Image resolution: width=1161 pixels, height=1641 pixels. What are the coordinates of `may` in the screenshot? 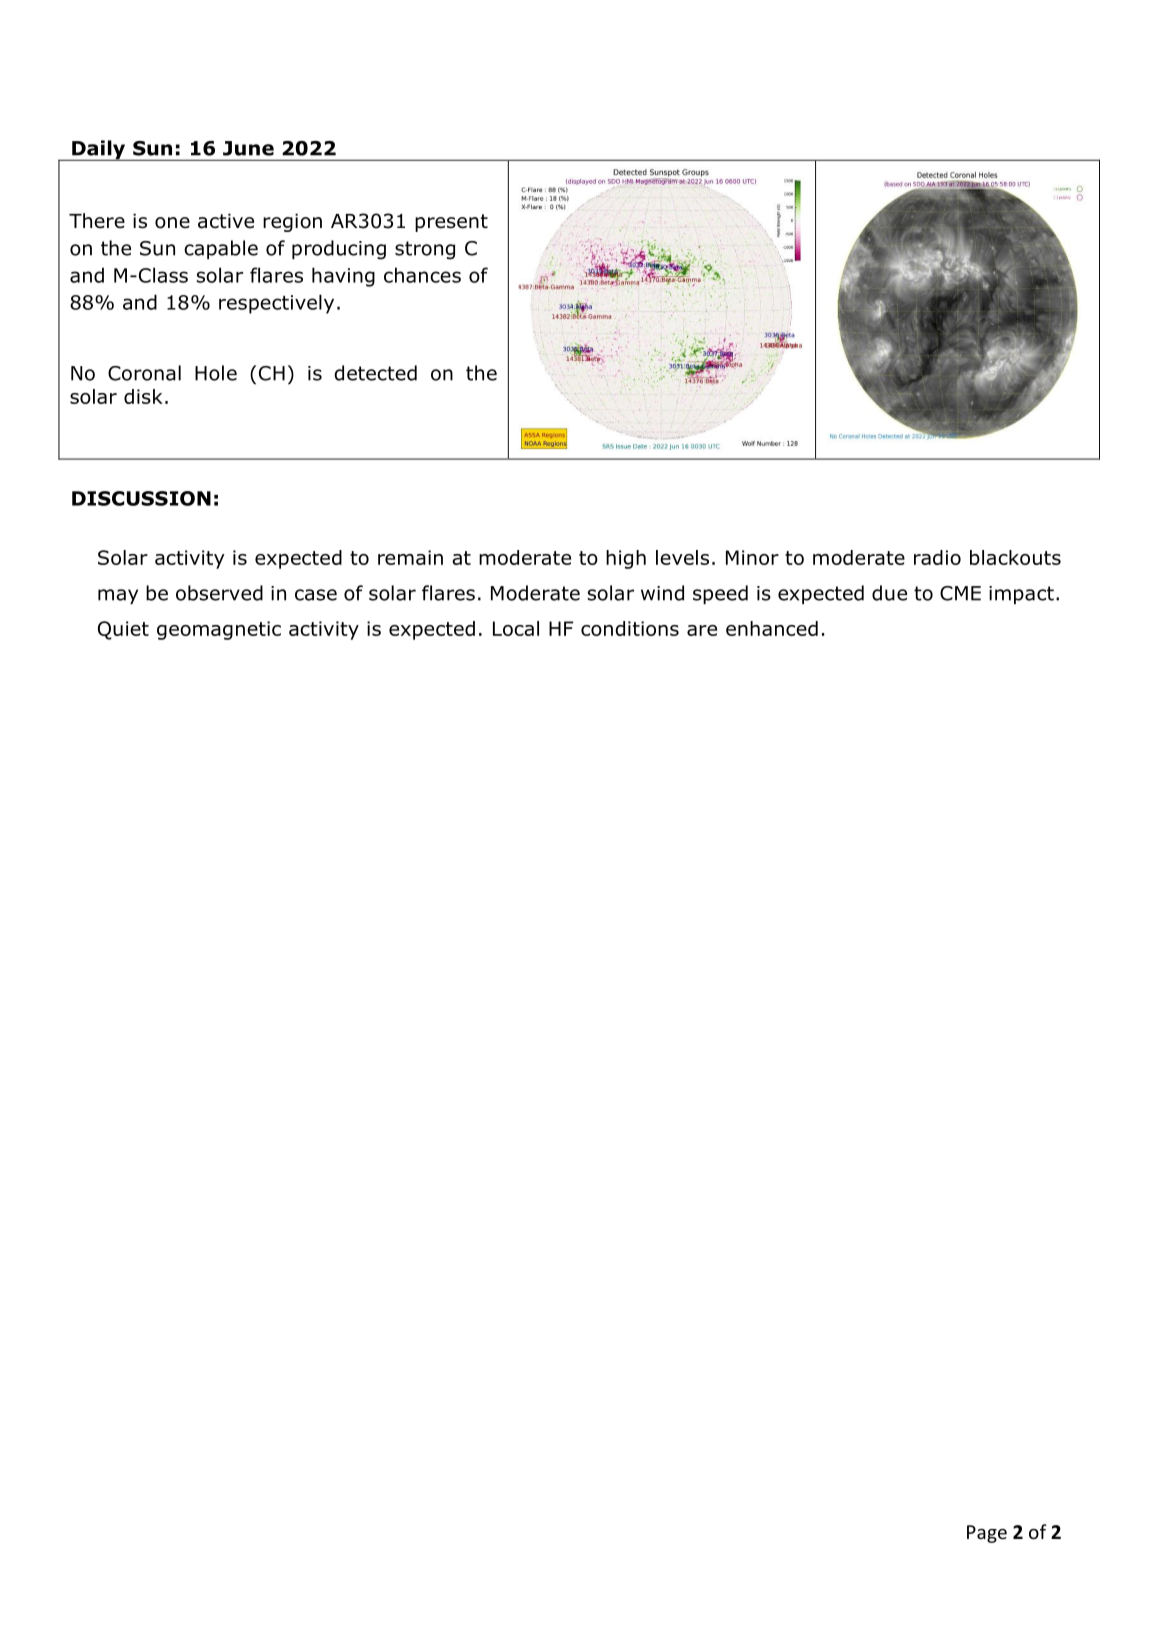 It's located at (118, 596).
